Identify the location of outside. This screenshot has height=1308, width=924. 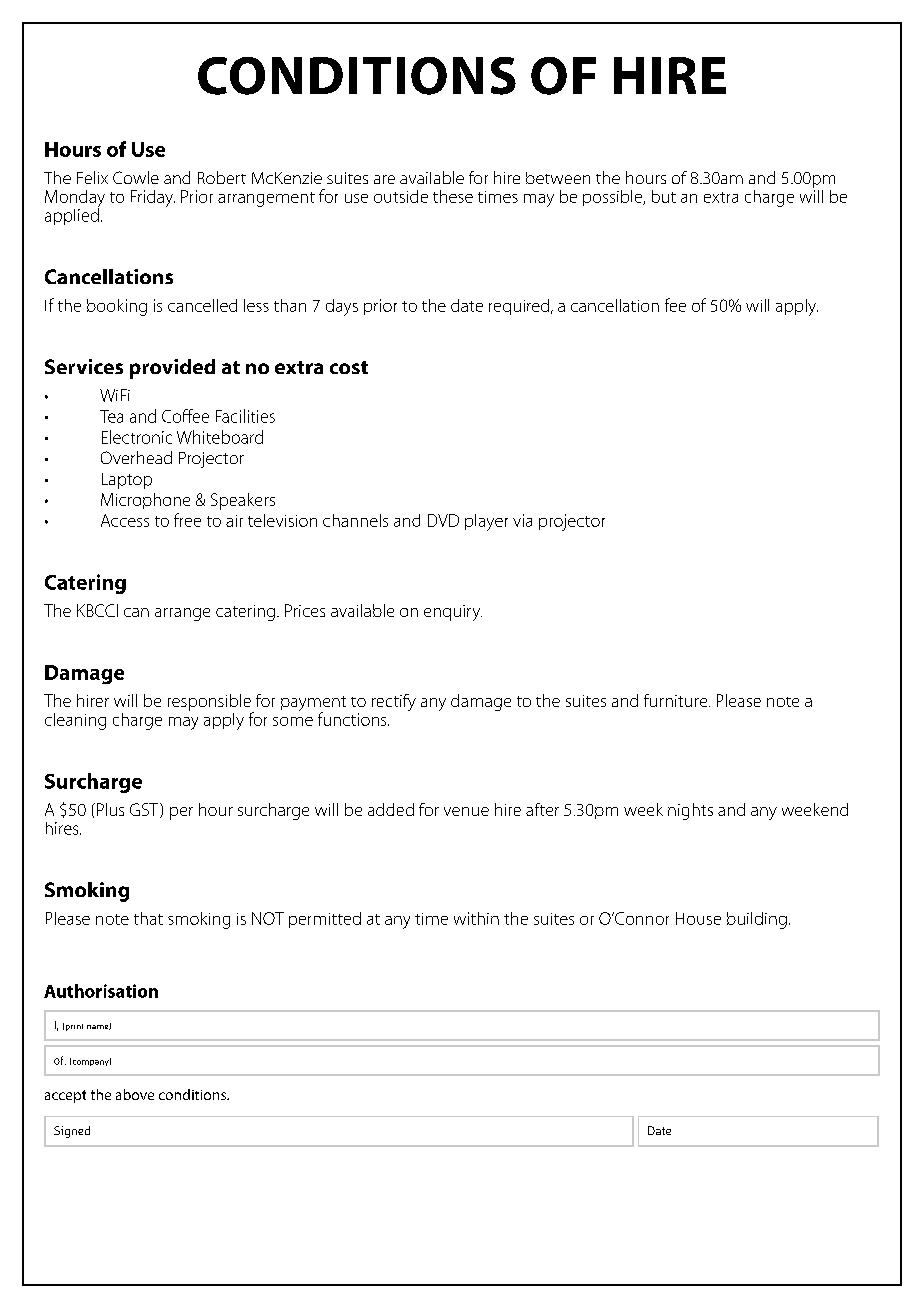
(401, 196).
